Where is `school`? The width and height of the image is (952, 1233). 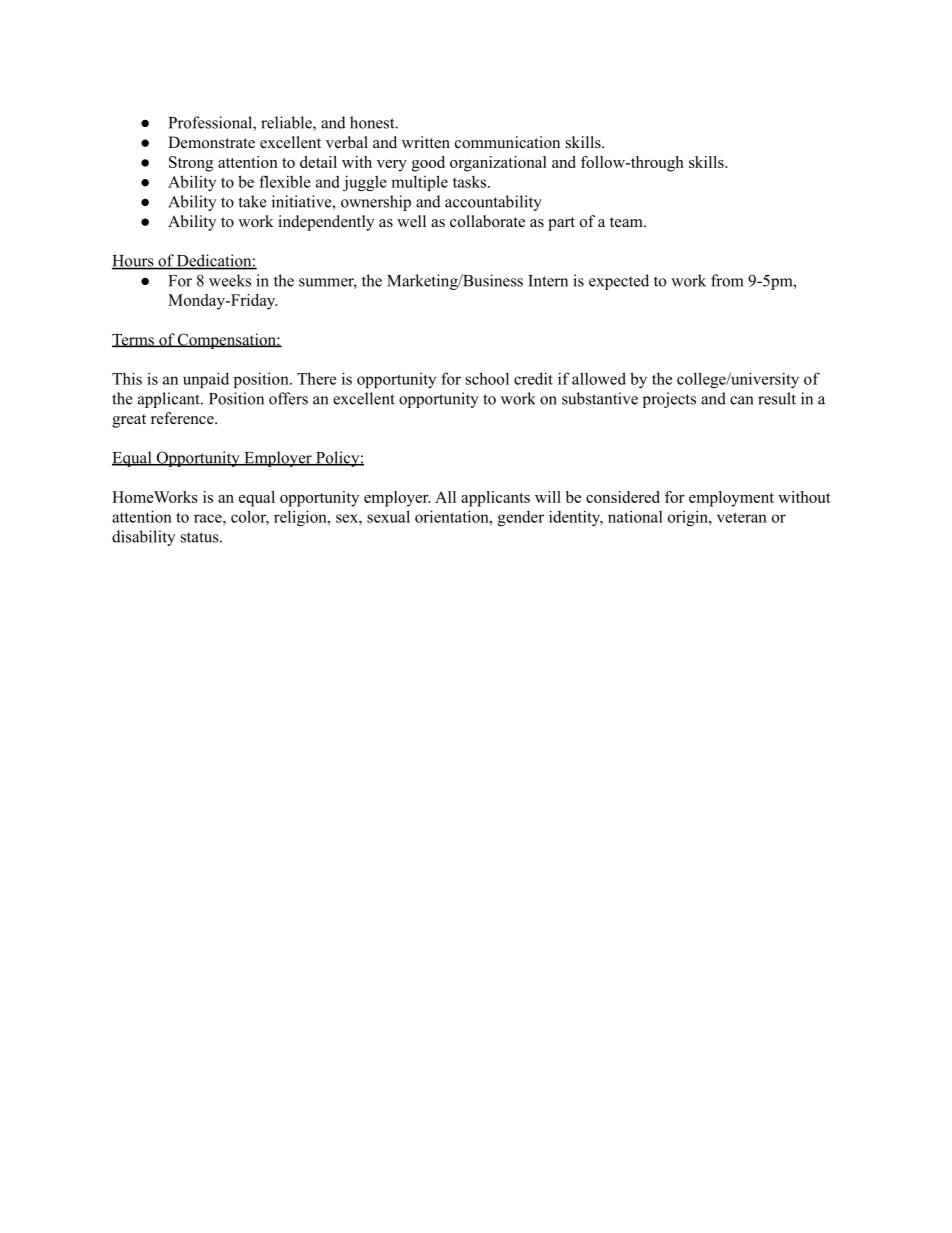
school is located at coordinates (487, 378).
